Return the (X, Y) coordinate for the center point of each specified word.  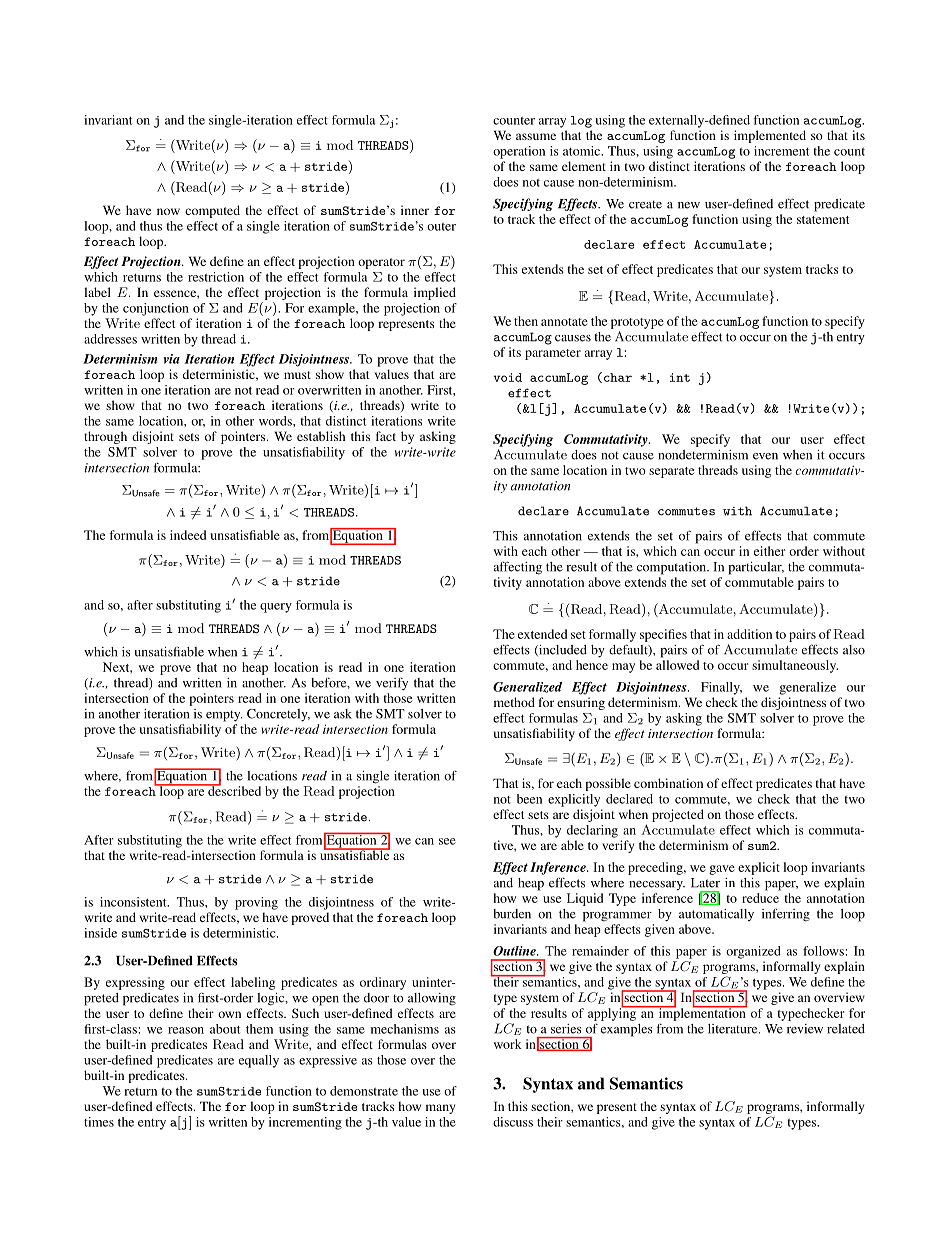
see (447, 841)
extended (542, 634)
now (168, 211)
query (276, 608)
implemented (770, 136)
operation (519, 152)
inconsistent (134, 902)
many (440, 1109)
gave (722, 870)
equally (259, 1061)
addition (749, 634)
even (765, 456)
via (171, 359)
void (507, 377)
